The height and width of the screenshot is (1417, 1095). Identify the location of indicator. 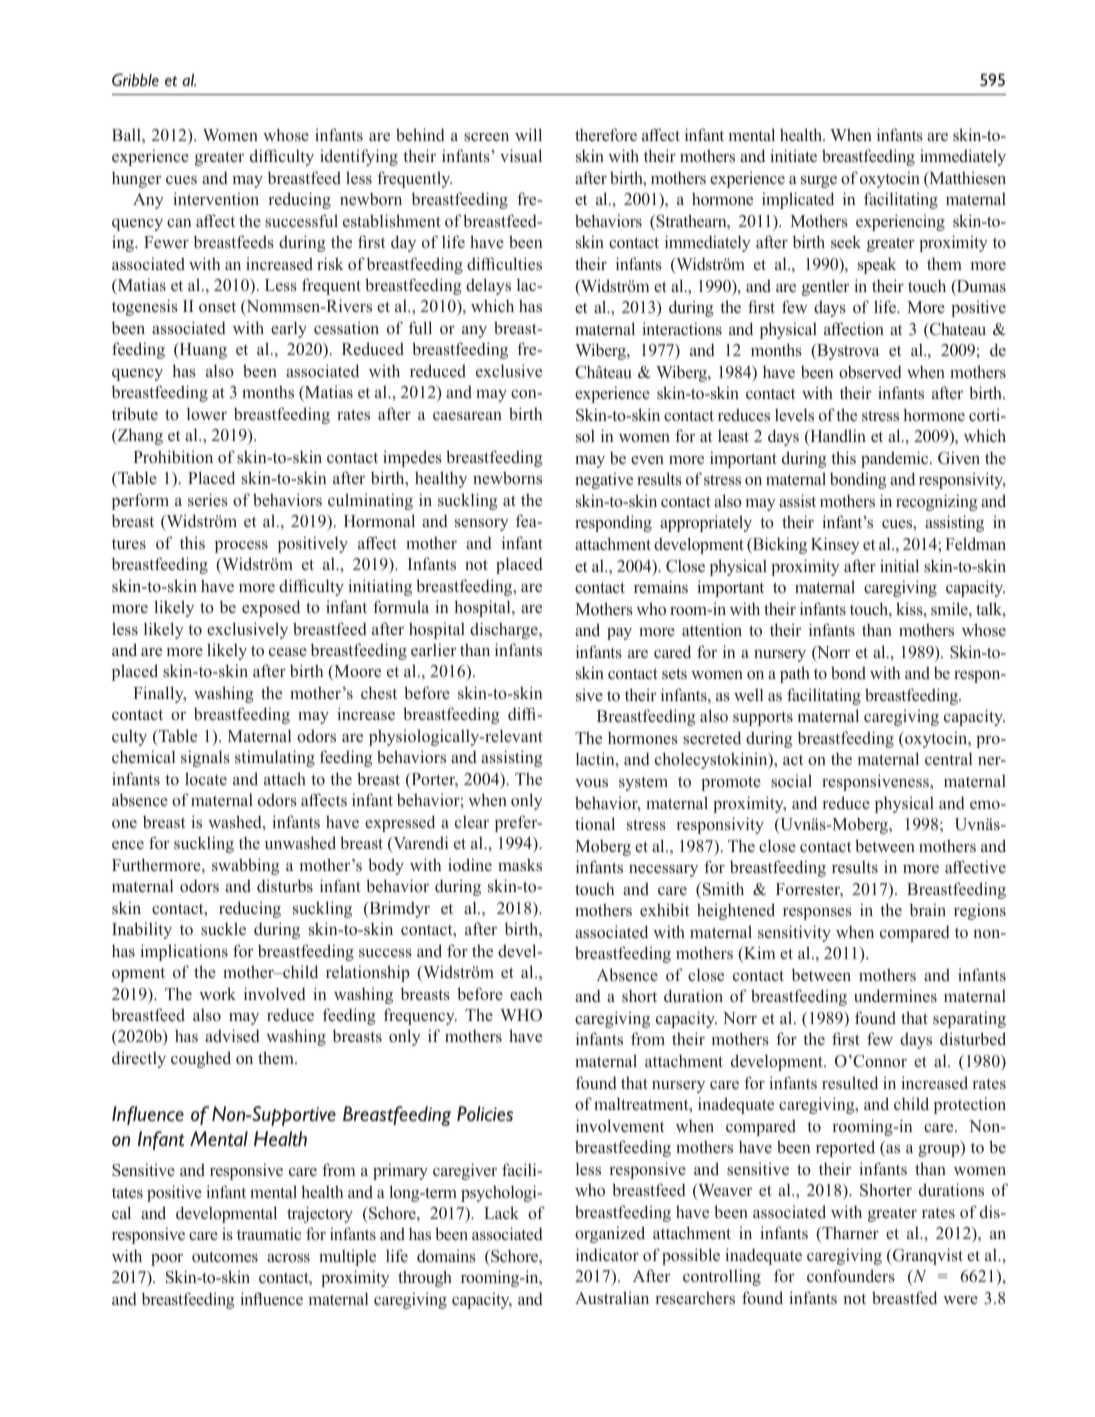
(607, 1255).
